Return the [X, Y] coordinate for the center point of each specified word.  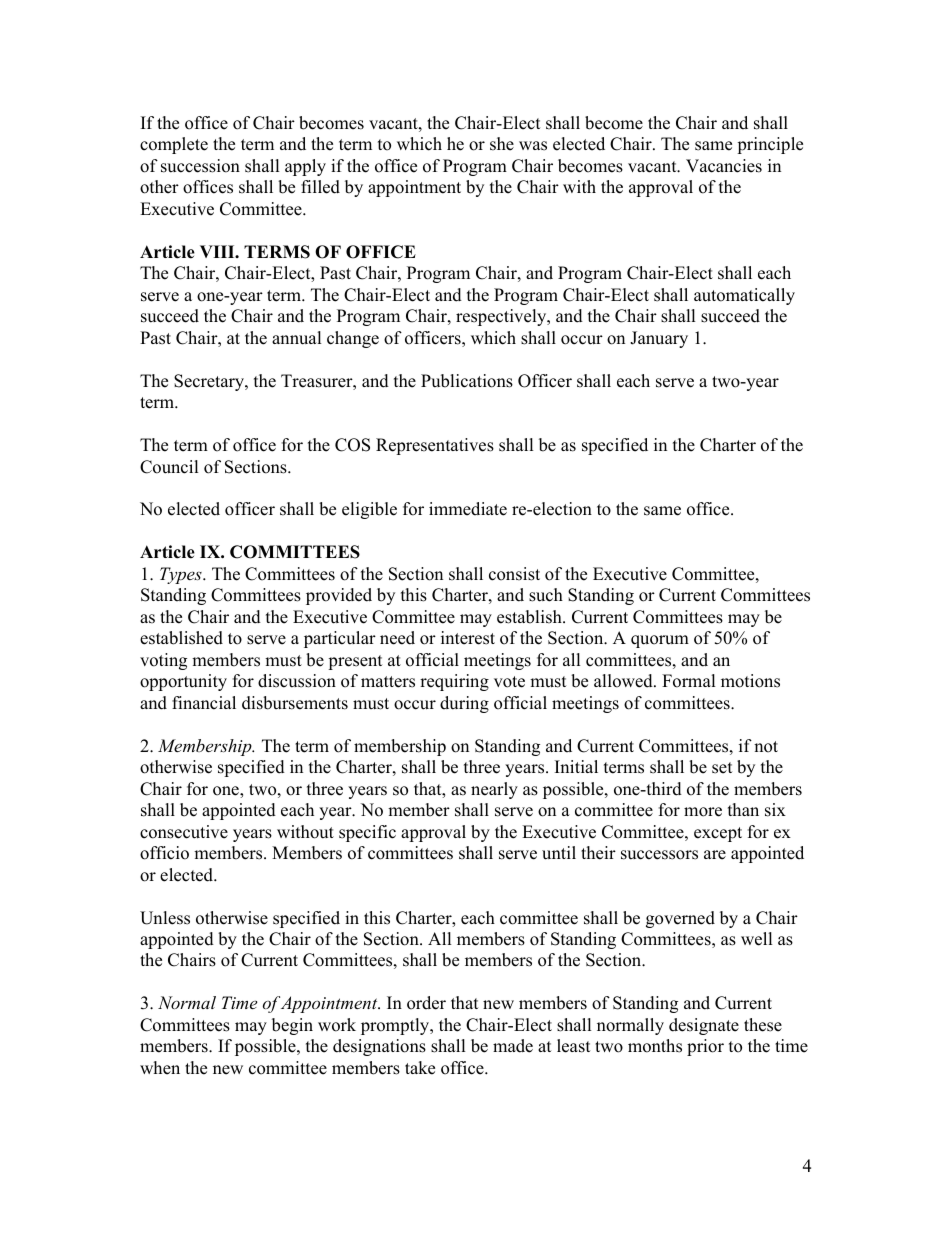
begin [292, 1026]
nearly [494, 790]
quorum [660, 641]
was [533, 146]
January [659, 339]
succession [200, 166]
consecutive [184, 832]
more [703, 812]
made [513, 1046]
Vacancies [724, 166]
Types [182, 575]
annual [297, 338]
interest [468, 638]
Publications [467, 381]
